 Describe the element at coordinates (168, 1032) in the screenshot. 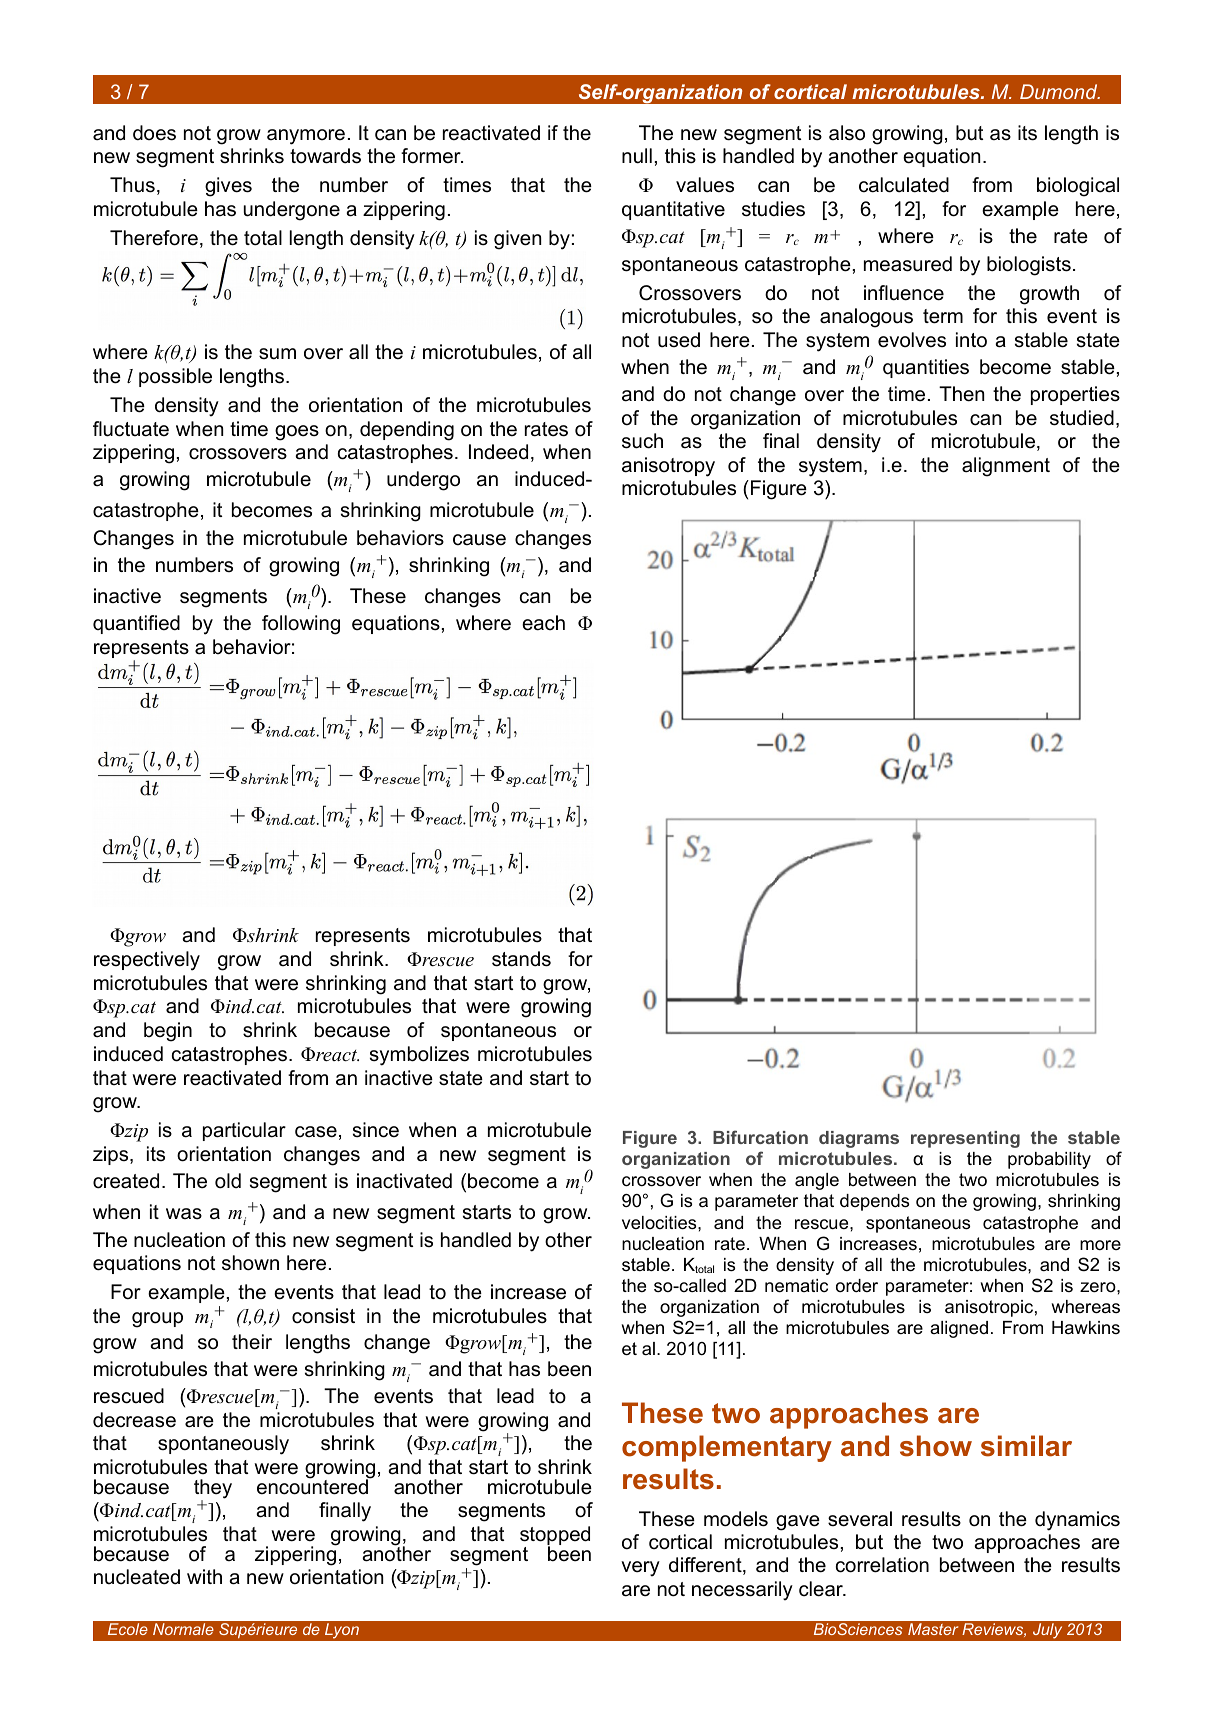

I see `begin` at that location.
